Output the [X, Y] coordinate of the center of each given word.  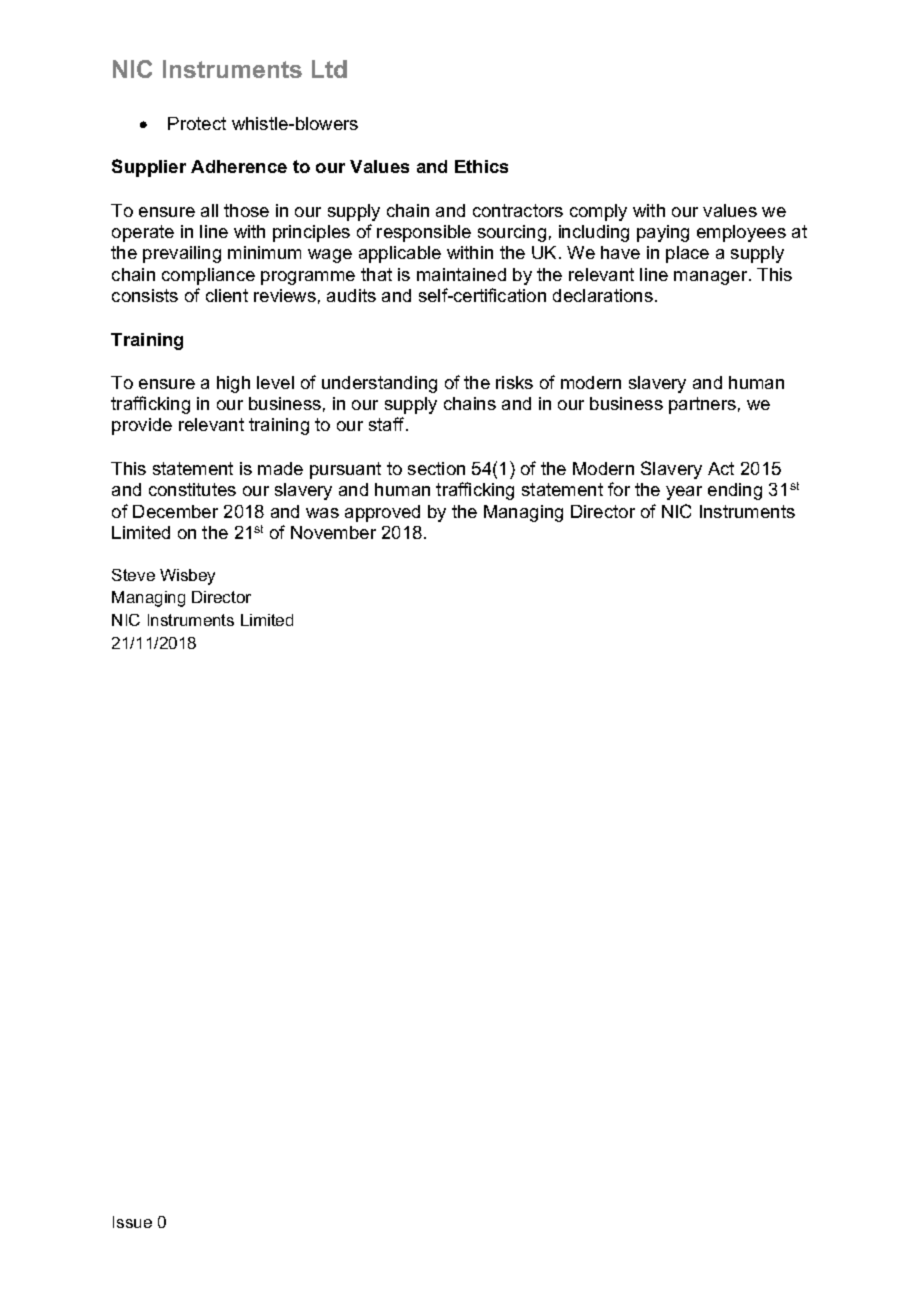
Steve [133, 575]
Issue [132, 1222]
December [175, 511]
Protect [197, 123]
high [233, 384]
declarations [603, 295]
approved [382, 513]
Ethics [481, 166]
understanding [379, 384]
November [333, 532]
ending [735, 491]
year [684, 493]
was [322, 513]
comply [598, 212]
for [619, 489]
